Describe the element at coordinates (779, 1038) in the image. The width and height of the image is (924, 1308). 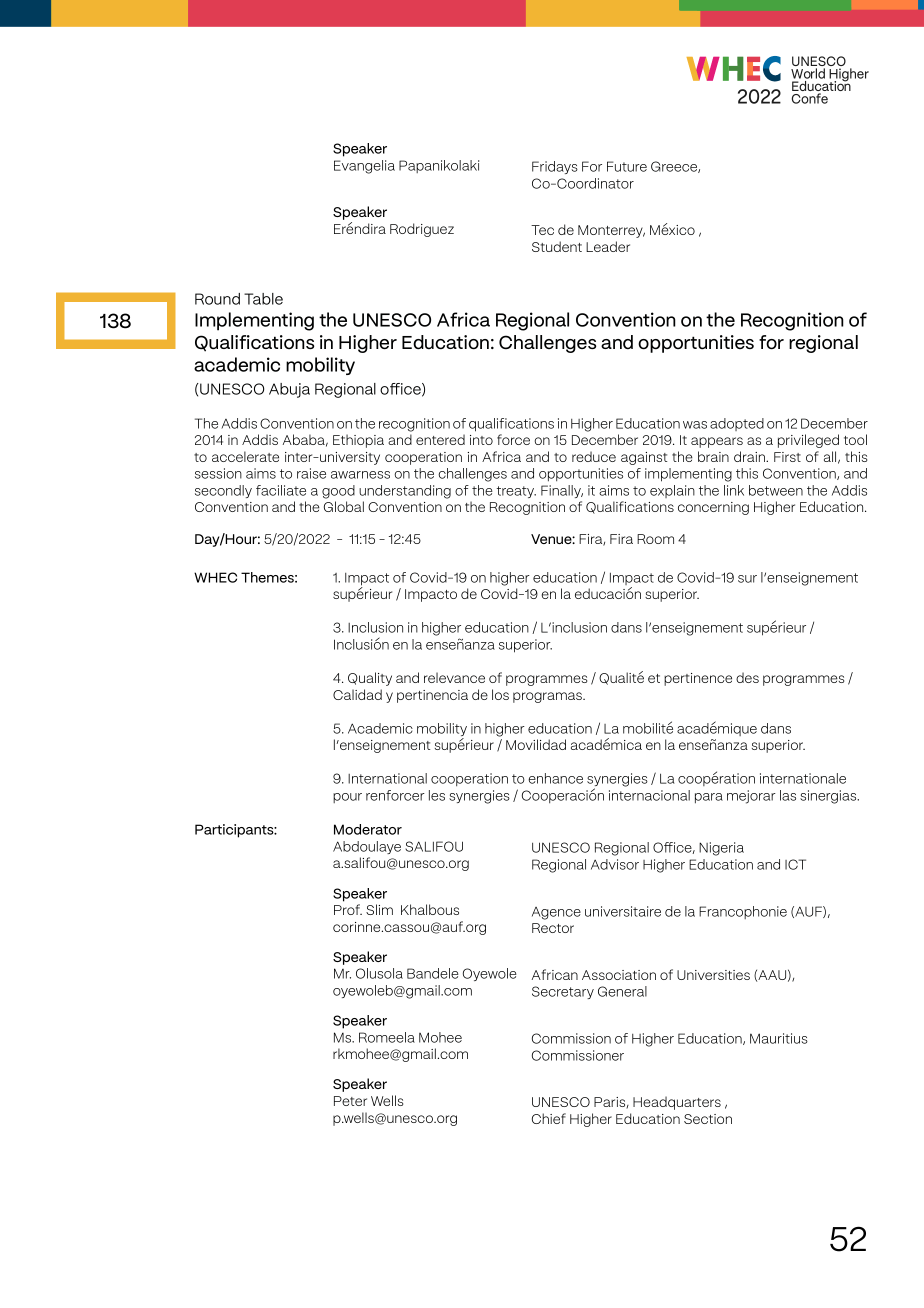
I see `Mauritius` at that location.
